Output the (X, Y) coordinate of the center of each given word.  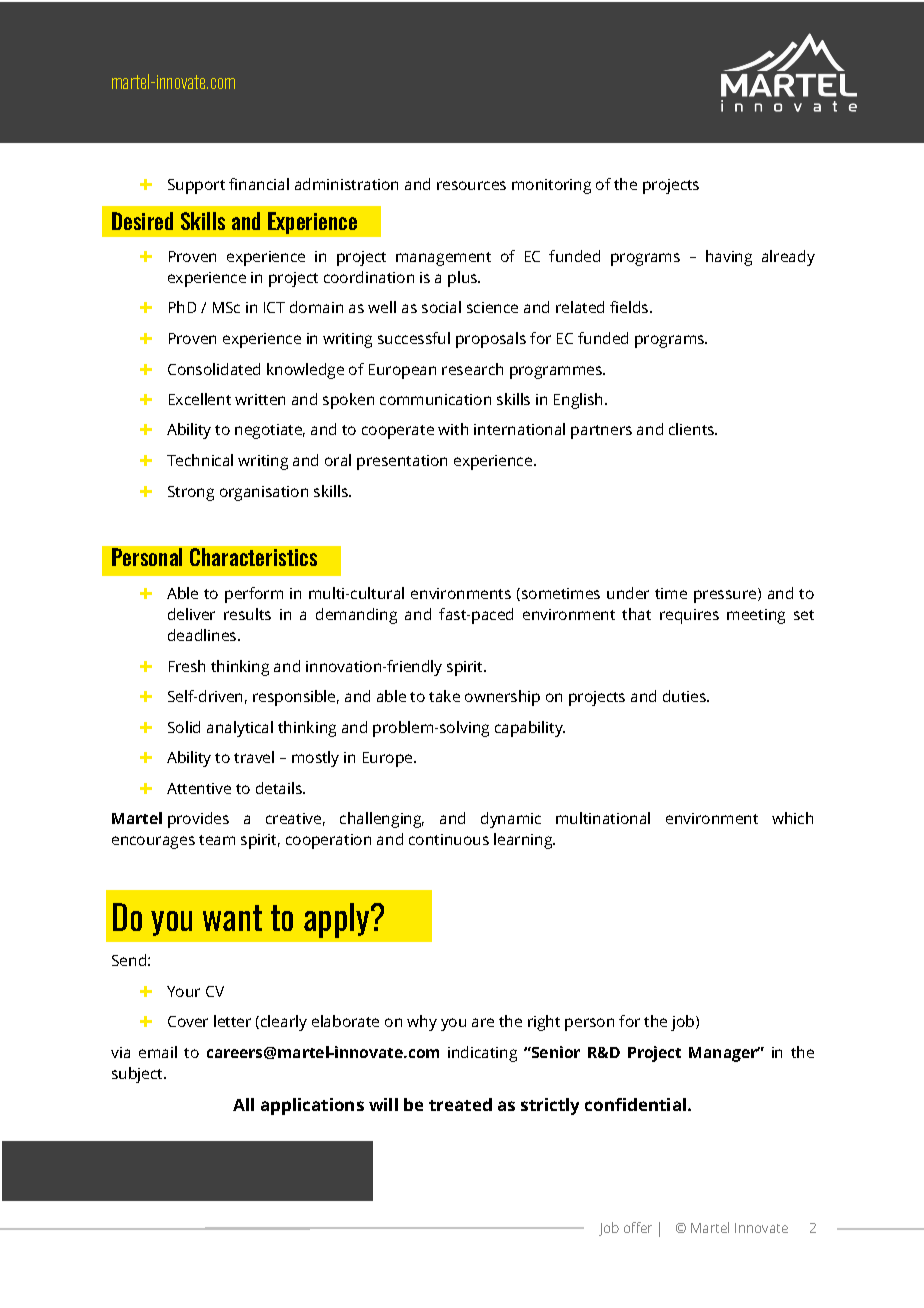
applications (312, 1106)
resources (471, 185)
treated (460, 1104)
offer (638, 1227)
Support (196, 186)
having (729, 258)
